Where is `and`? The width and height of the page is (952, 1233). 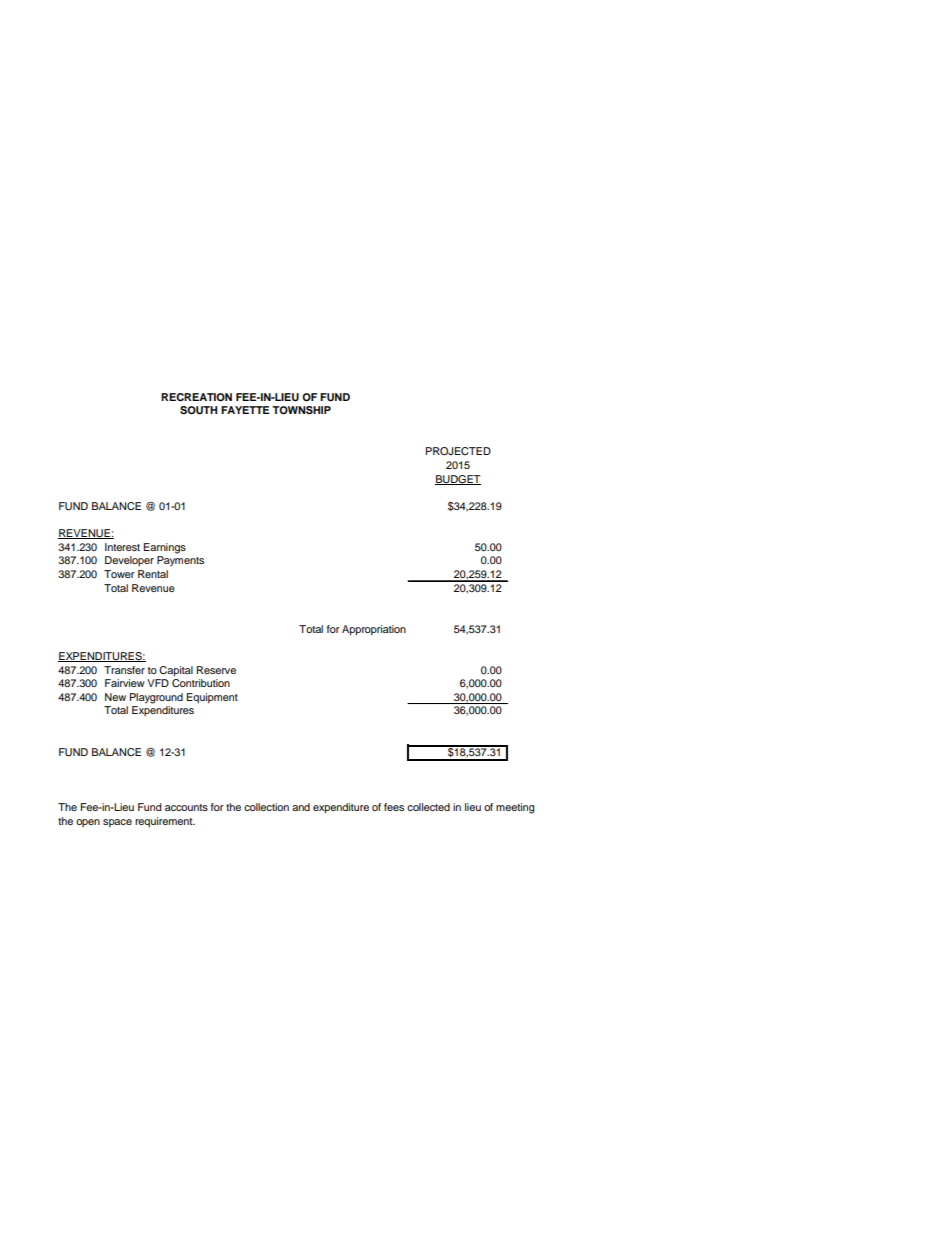
and is located at coordinates (301, 807).
